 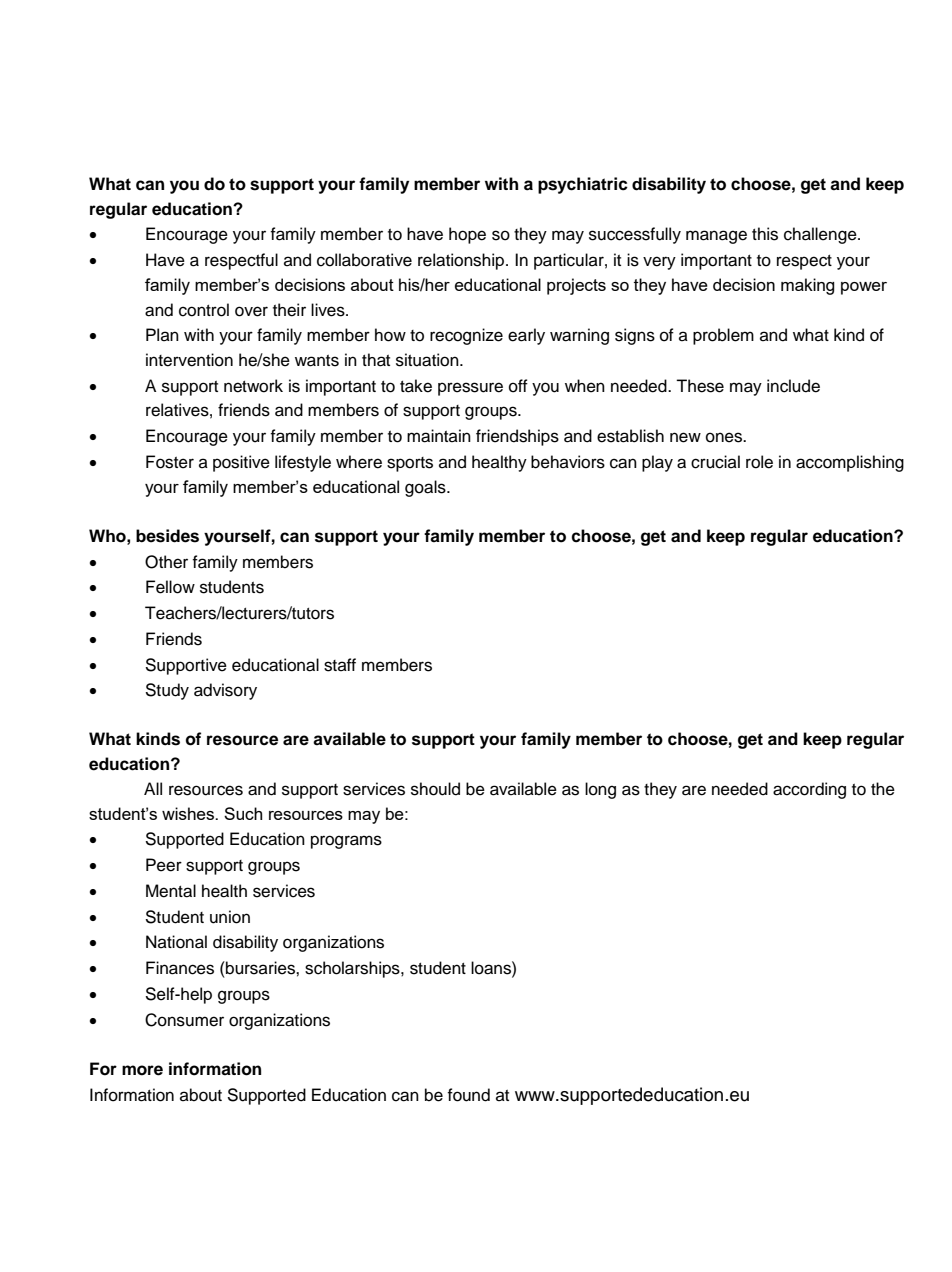 I want to click on more, so click(x=142, y=1070).
